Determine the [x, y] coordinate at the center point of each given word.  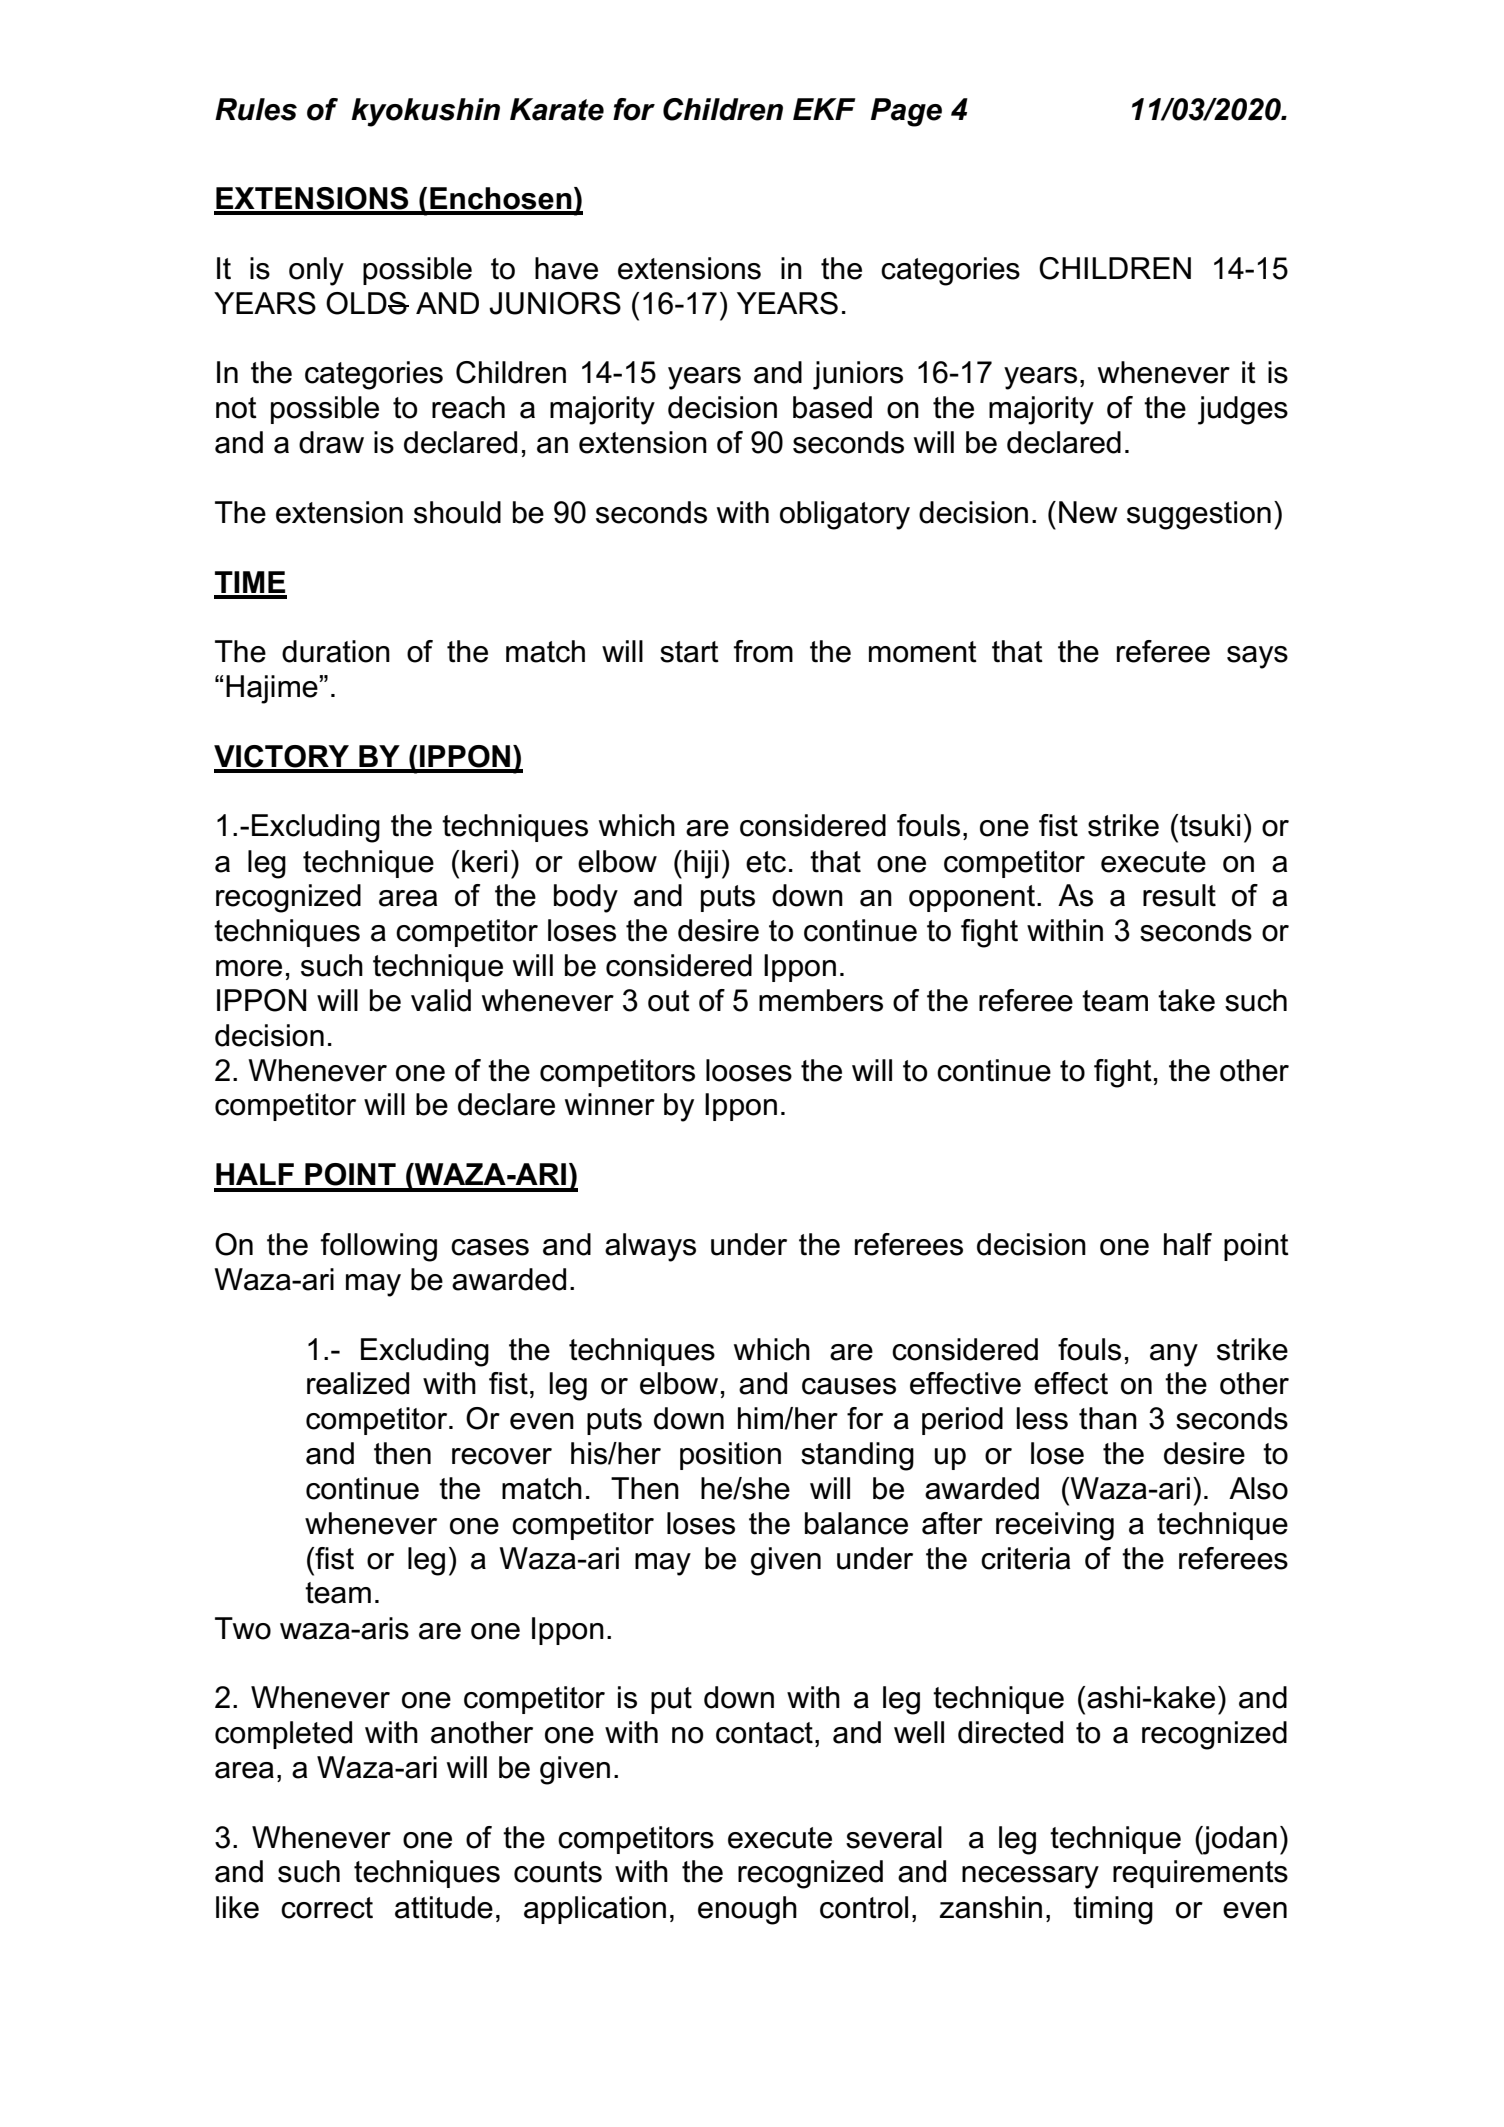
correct [327, 1908]
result [1179, 895]
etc [766, 862]
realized [358, 1383]
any [1174, 1355]
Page [906, 112]
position [730, 1456]
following [379, 1247]
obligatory [845, 515]
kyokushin [425, 112]
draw [331, 442]
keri [484, 861]
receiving [1055, 1526]
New [1088, 512]
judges [1243, 410]
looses [749, 1070]
